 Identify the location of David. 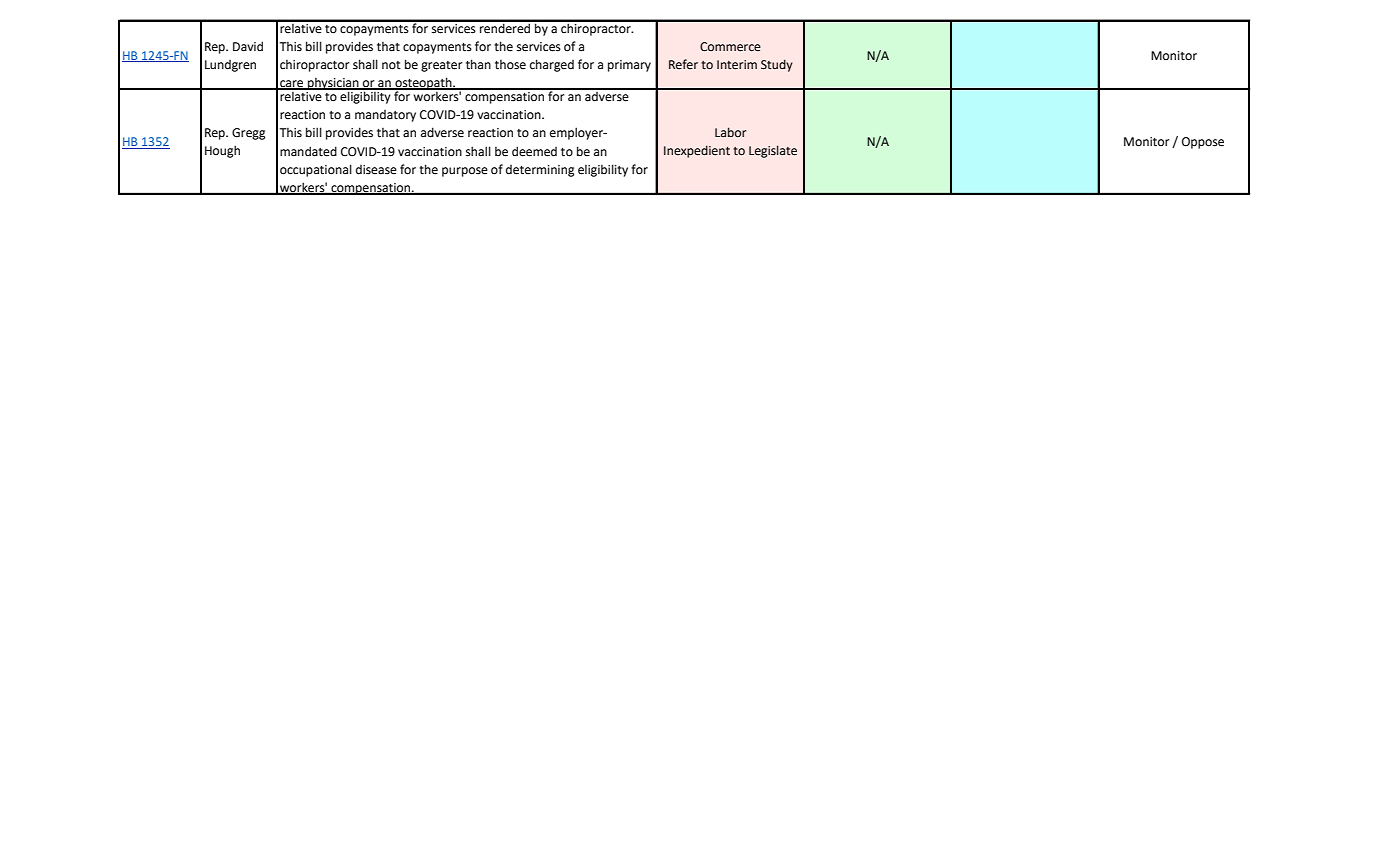
(248, 46).
